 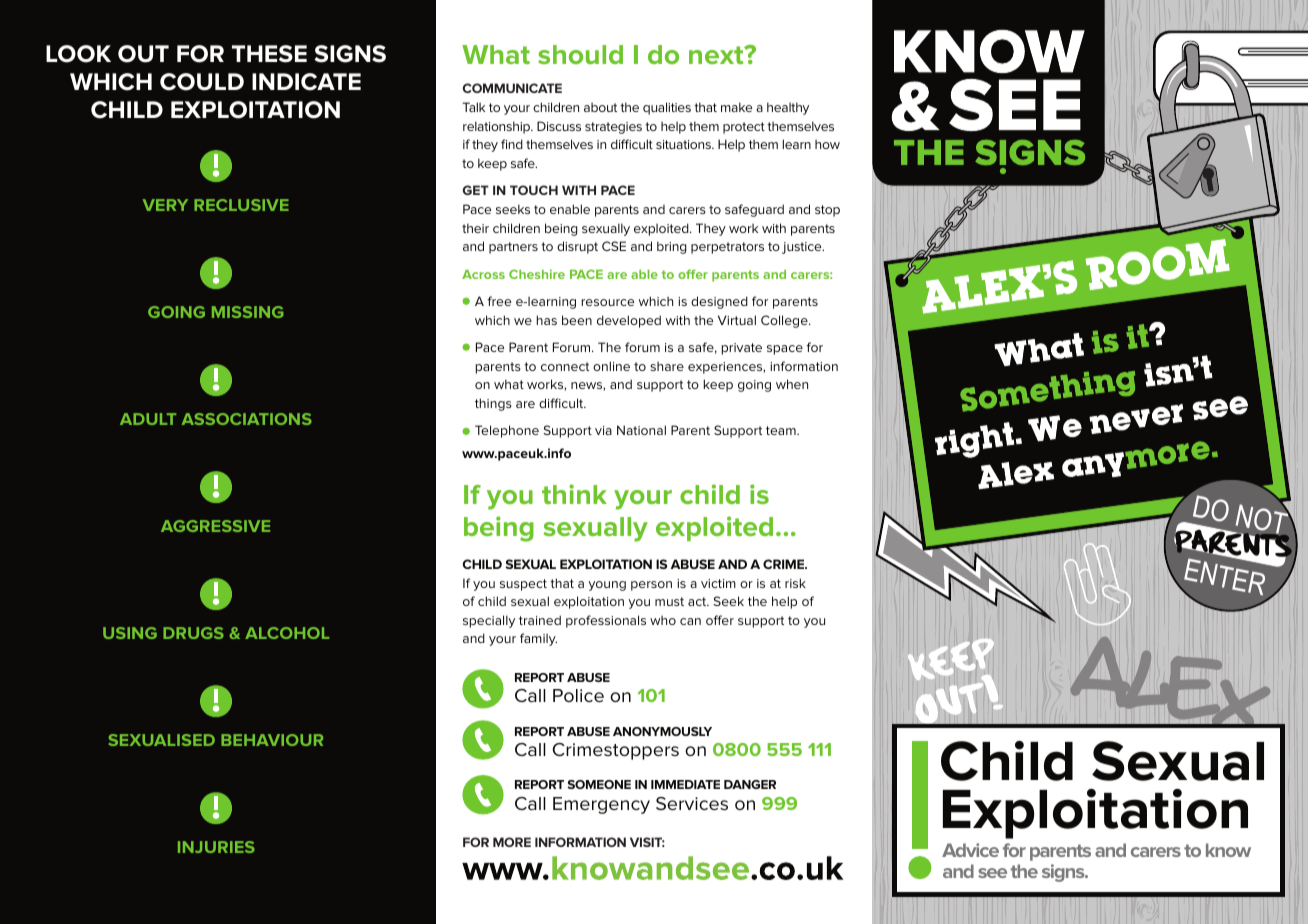 I want to click on AGGRESSIVE, so click(x=215, y=526).
